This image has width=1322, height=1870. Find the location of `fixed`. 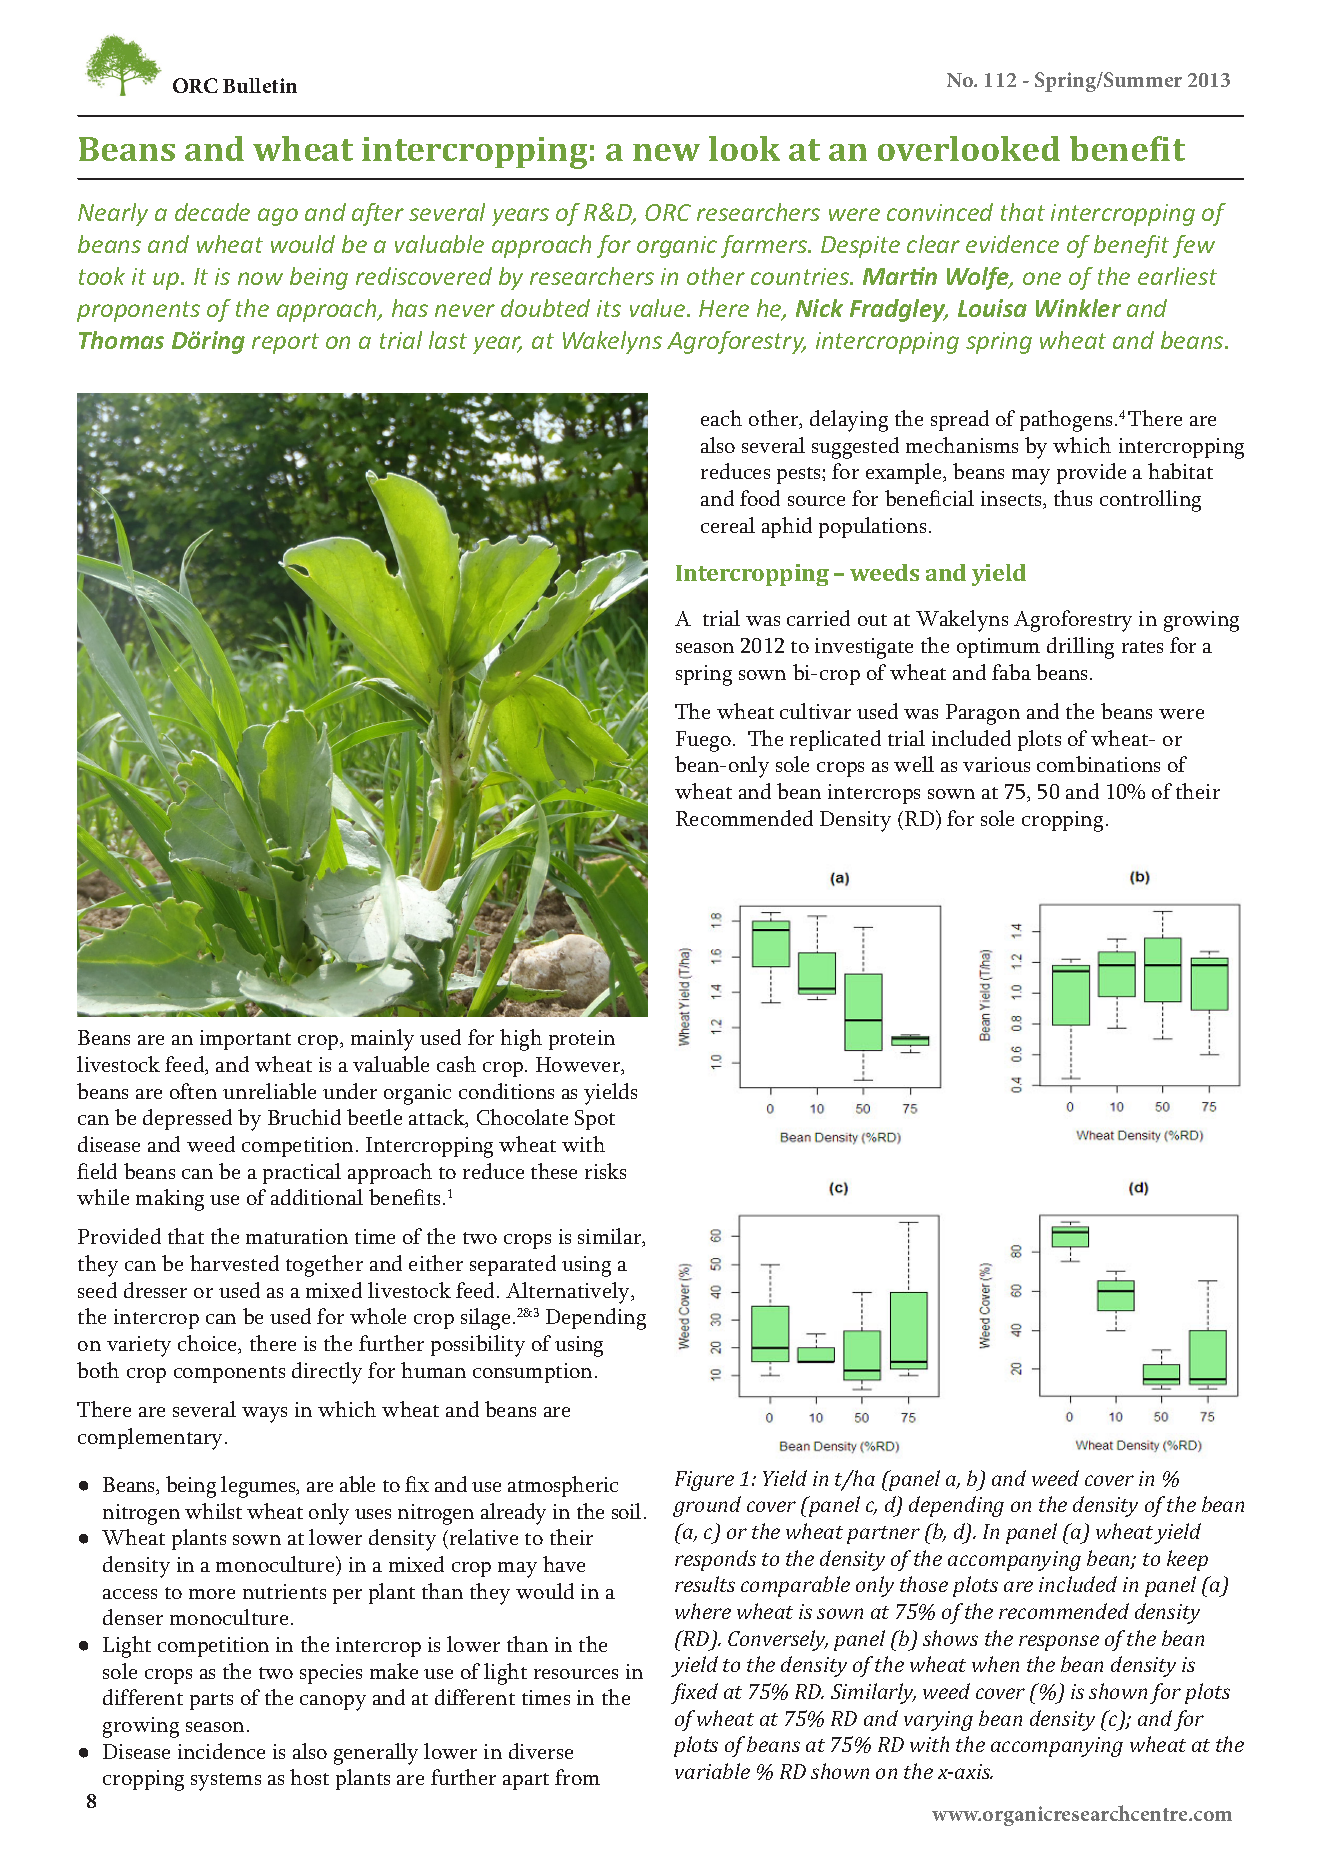

fixed is located at coordinates (694, 1693).
